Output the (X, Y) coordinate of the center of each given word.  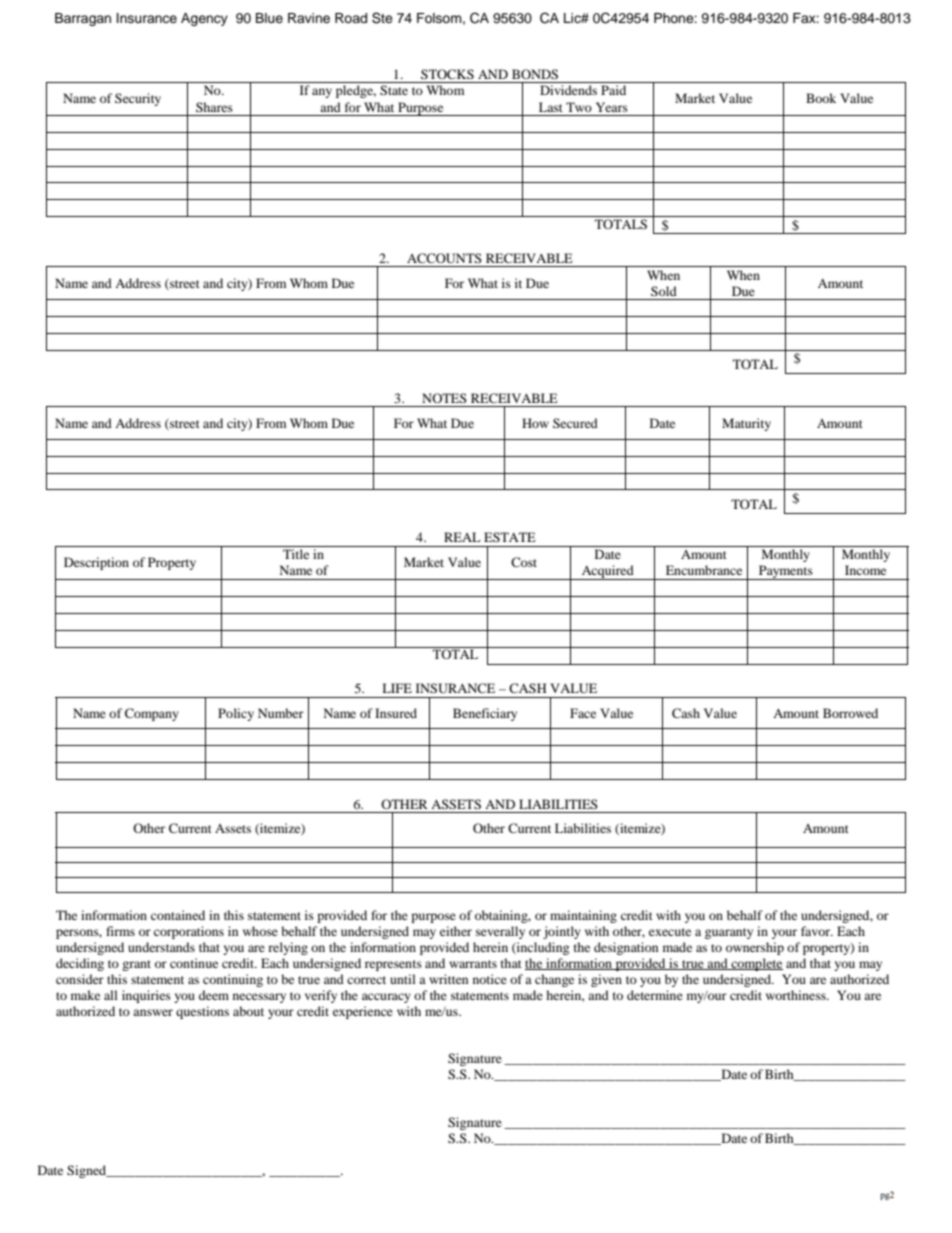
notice (490, 979)
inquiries (146, 996)
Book (821, 98)
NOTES (444, 398)
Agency (204, 19)
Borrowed (850, 713)
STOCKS (447, 74)
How (535, 423)
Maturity (746, 424)
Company (152, 714)
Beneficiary (485, 714)
